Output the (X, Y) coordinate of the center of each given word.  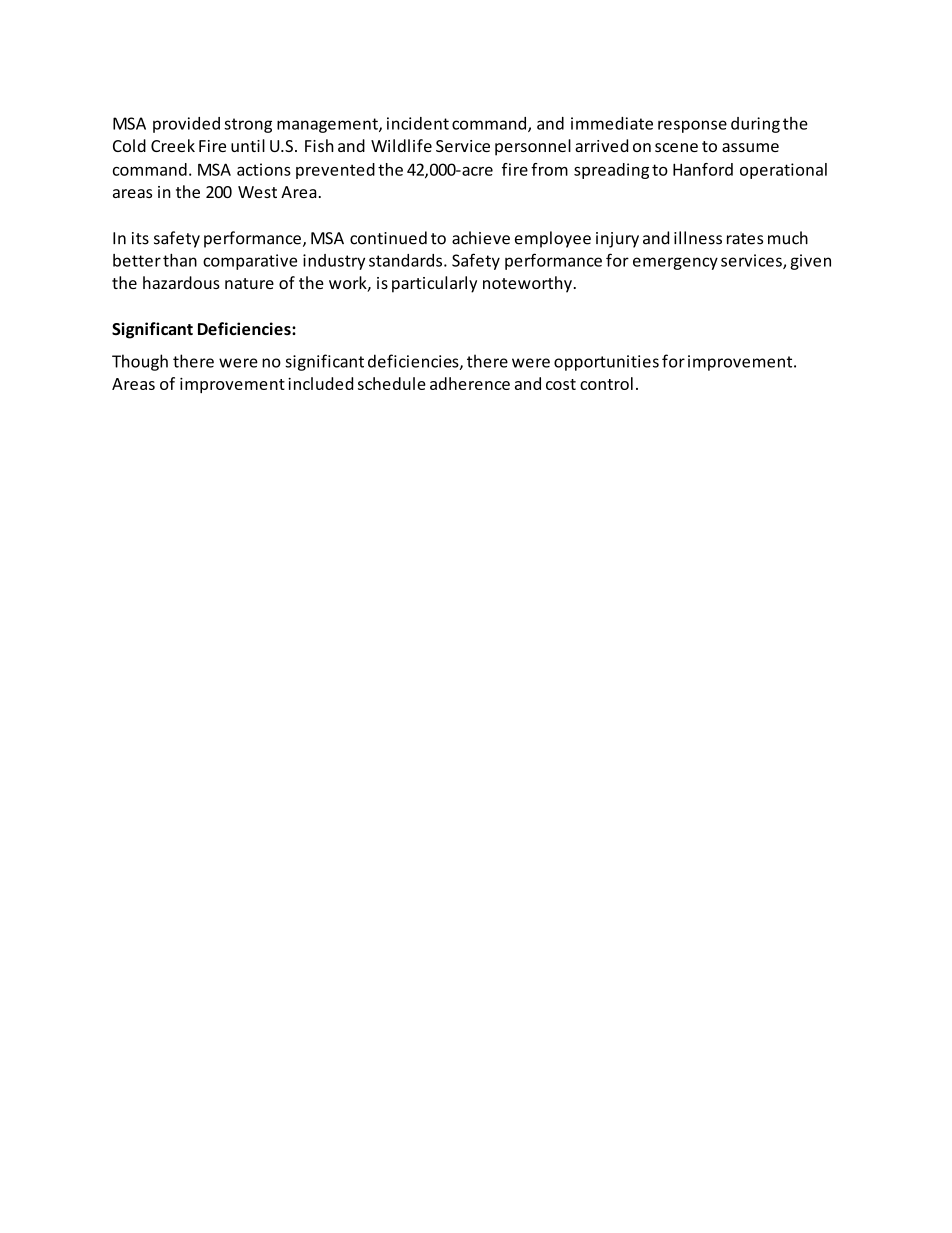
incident (418, 123)
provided (186, 125)
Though (140, 362)
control (606, 383)
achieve (481, 238)
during (755, 125)
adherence (470, 383)
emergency (675, 263)
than (180, 260)
